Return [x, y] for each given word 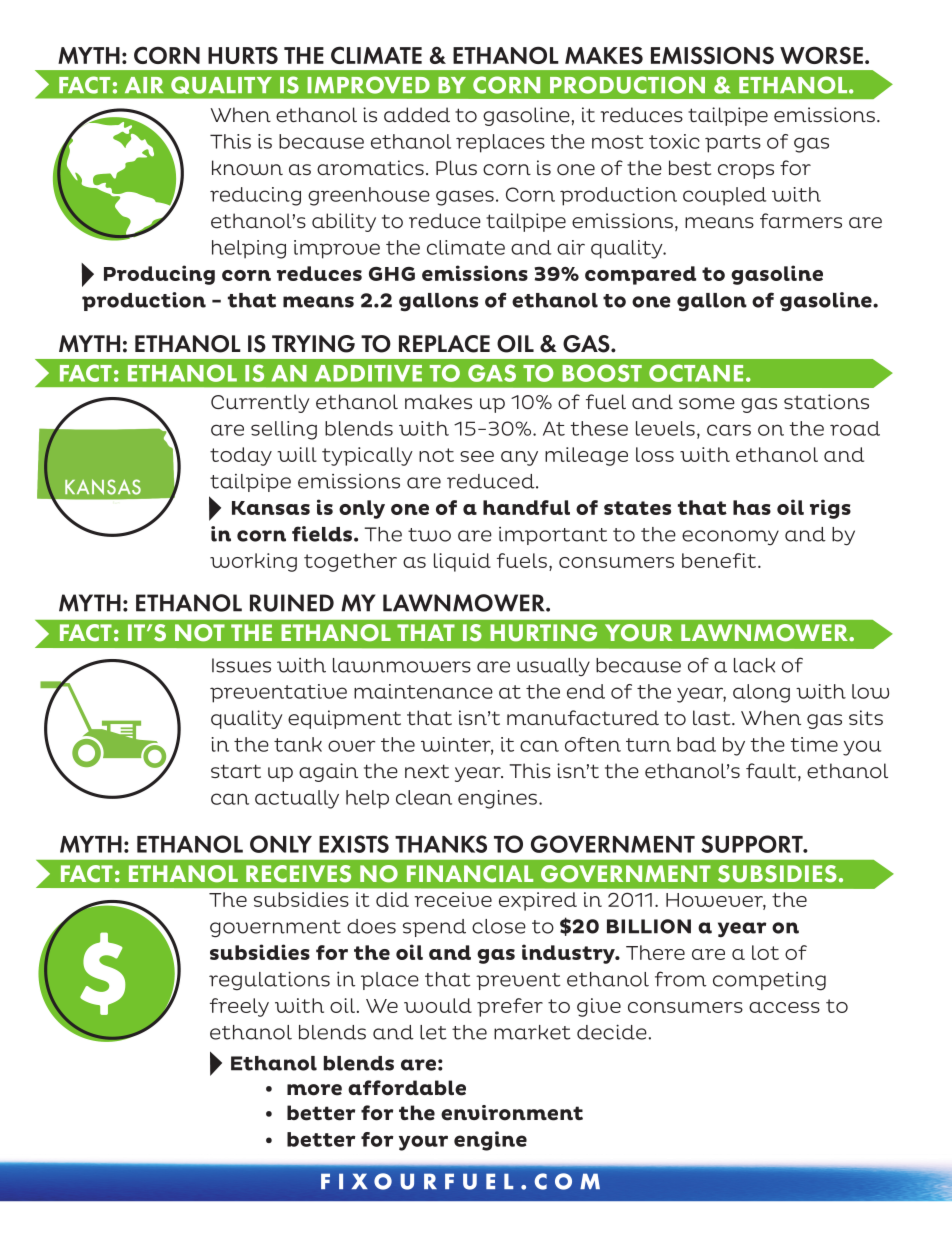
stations [826, 402]
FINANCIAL [470, 874]
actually [297, 799]
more [314, 1090]
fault [772, 772]
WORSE [821, 55]
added [417, 115]
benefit [720, 560]
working [253, 562]
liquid [462, 562]
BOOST [602, 373]
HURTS [243, 55]
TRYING [313, 344]
